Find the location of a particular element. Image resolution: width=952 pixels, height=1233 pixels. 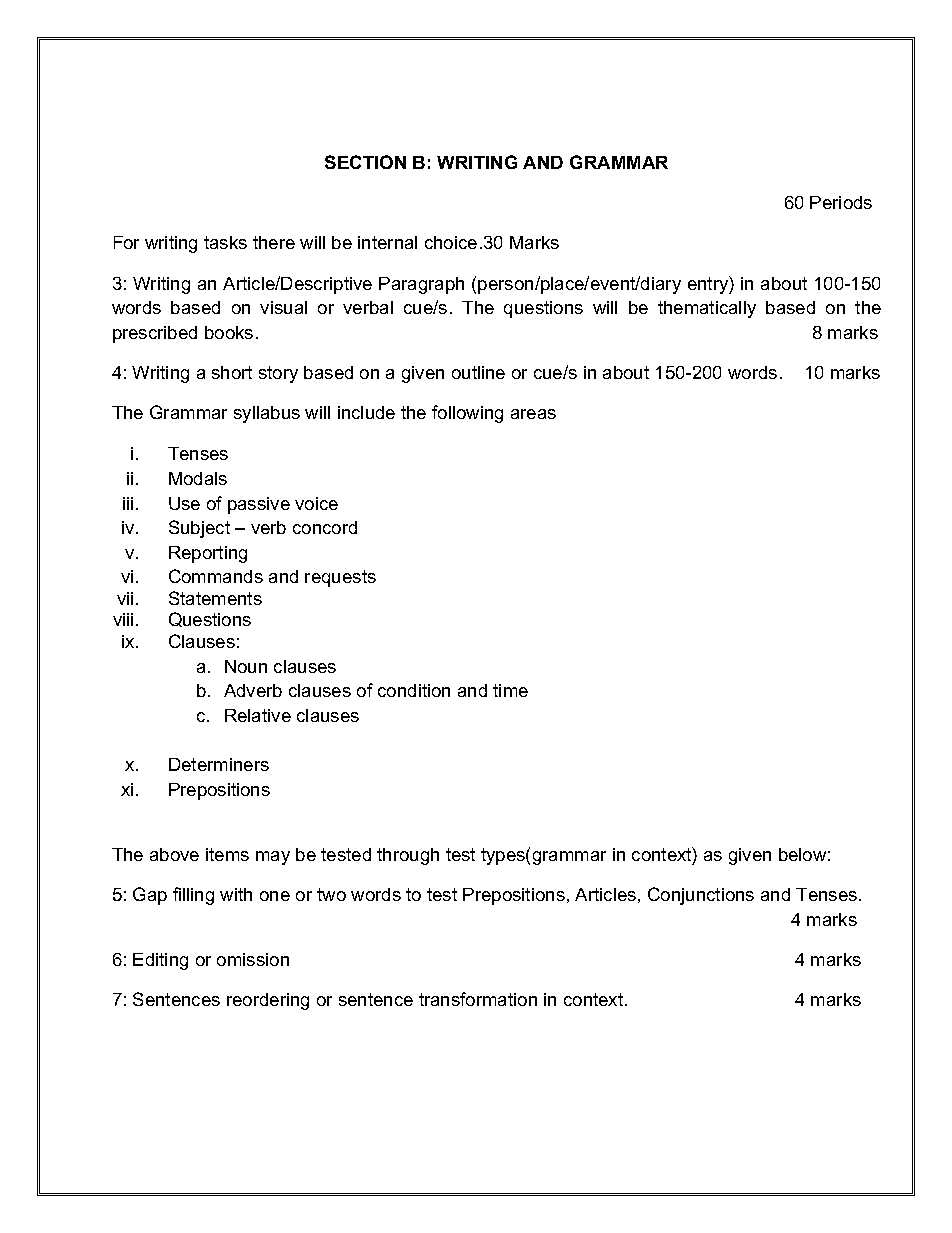

omission is located at coordinates (253, 959).
